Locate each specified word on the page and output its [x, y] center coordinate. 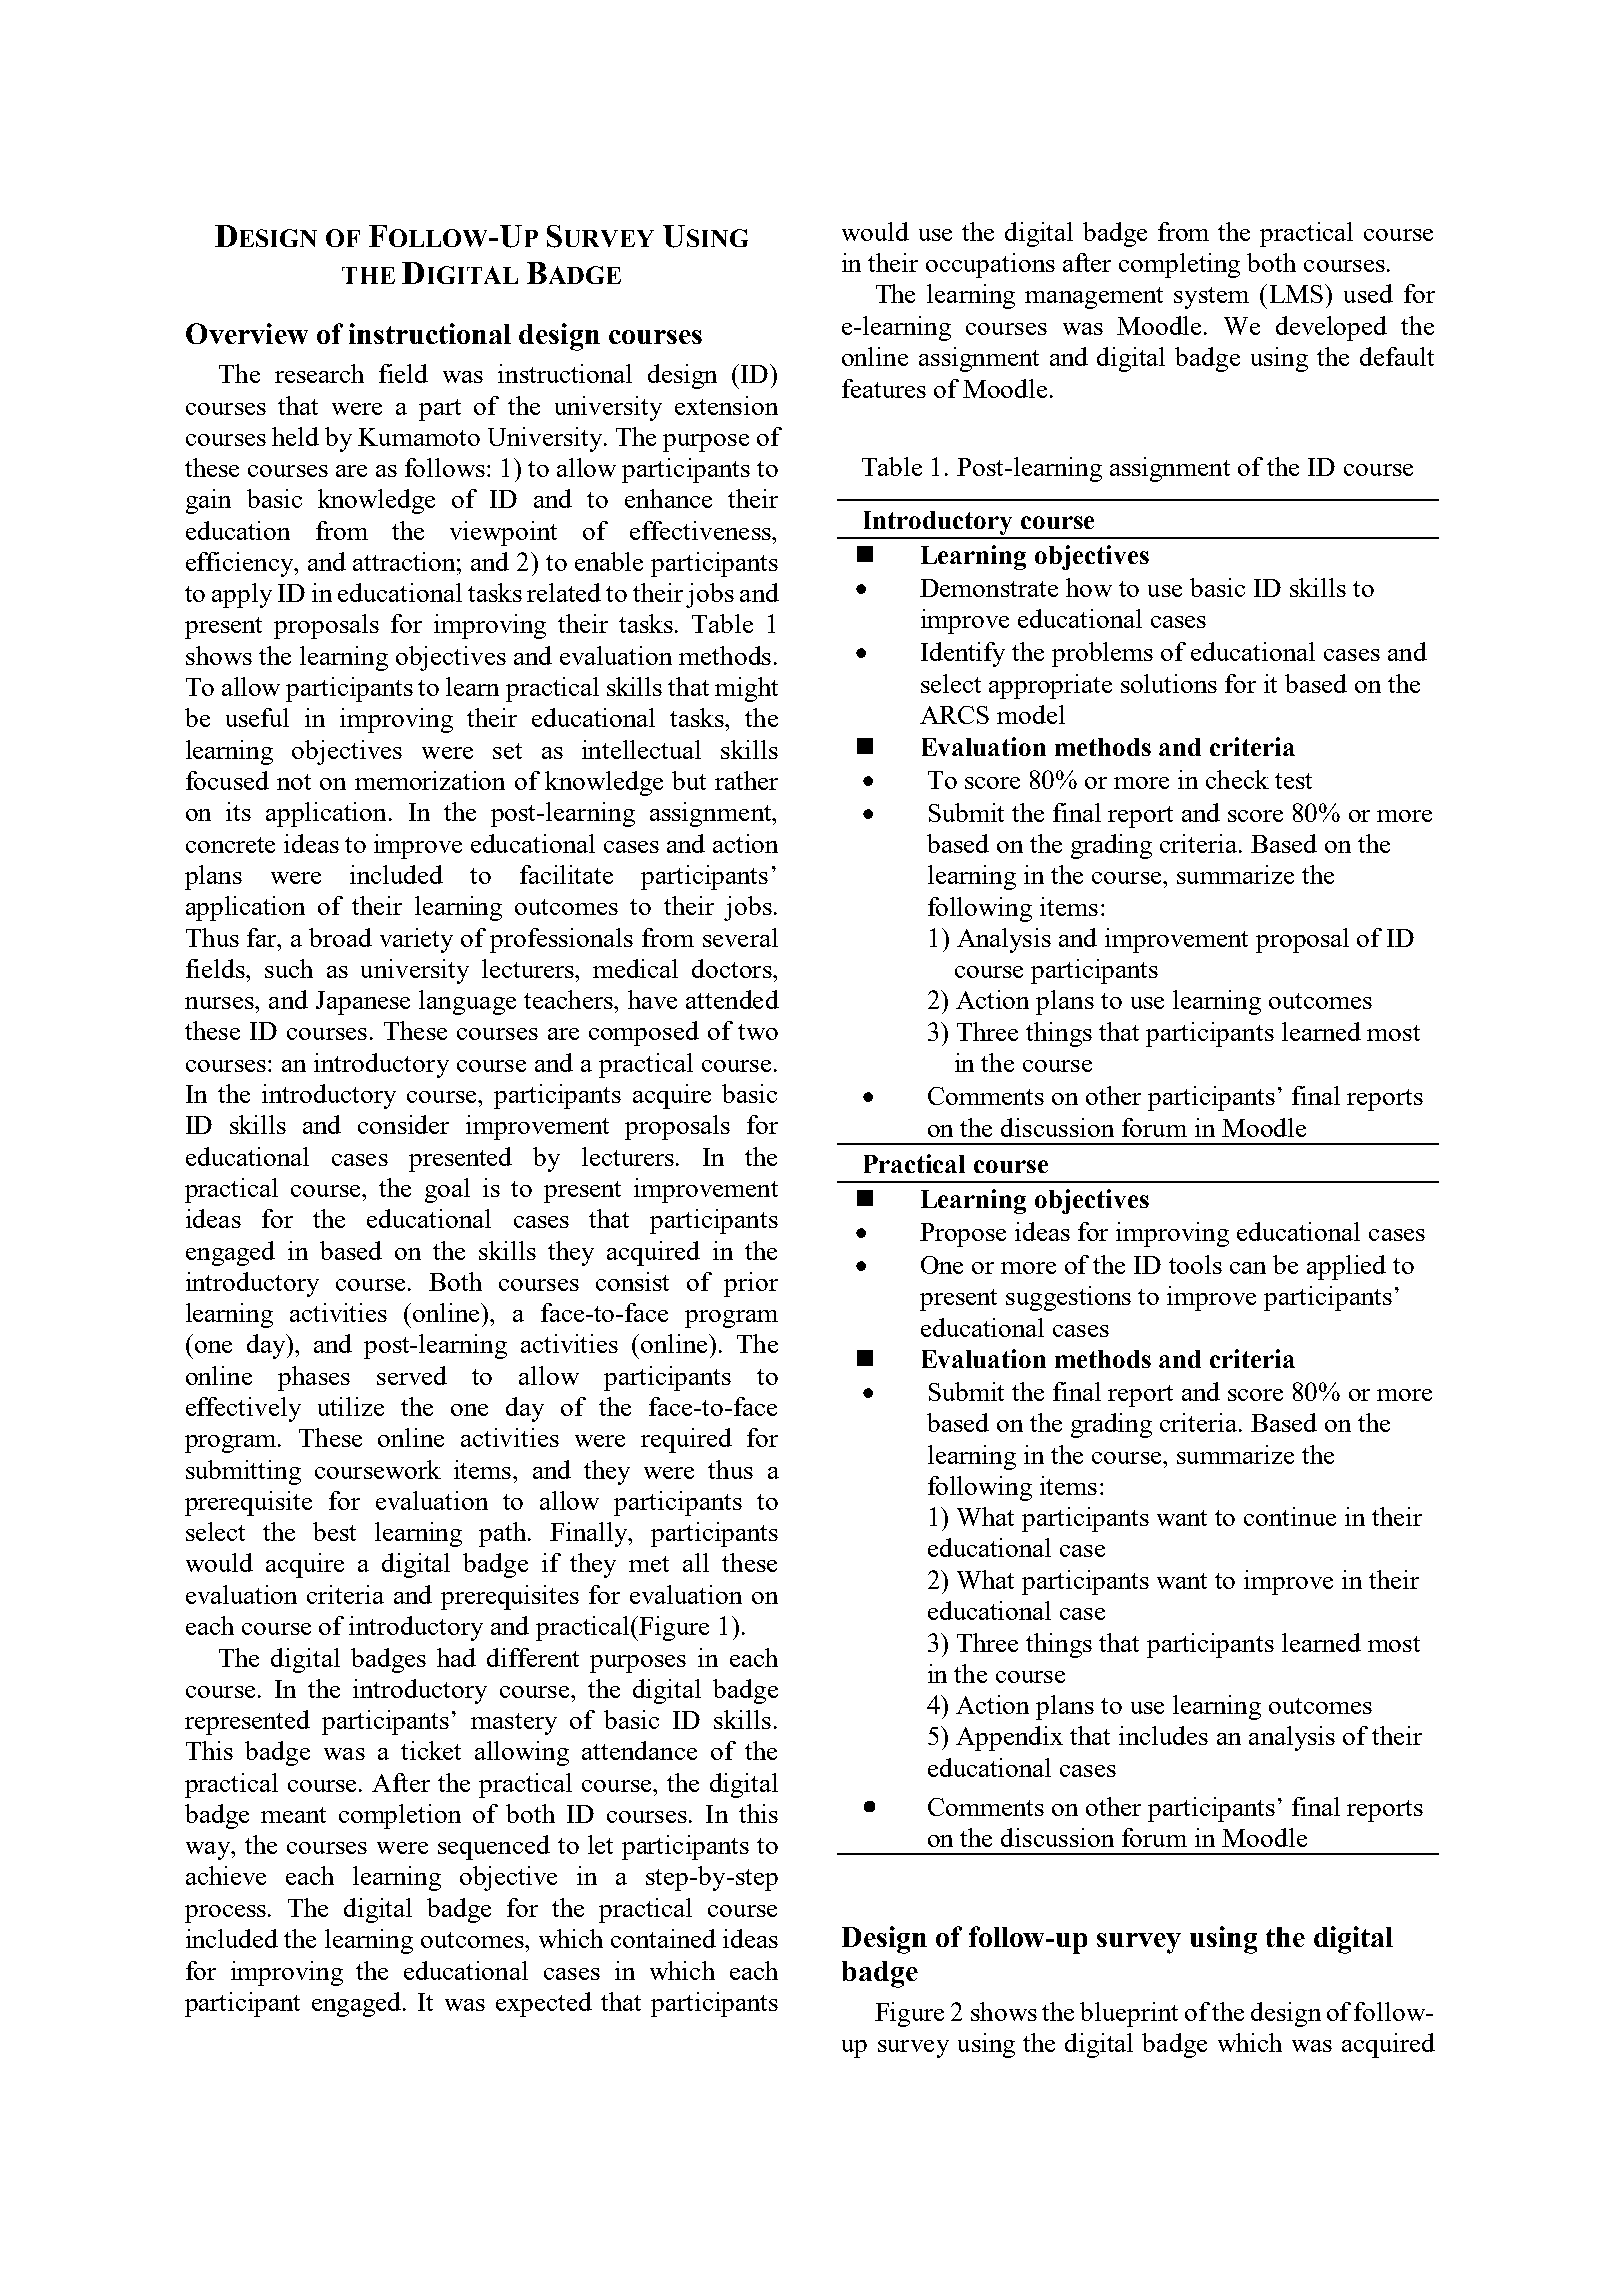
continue [1290, 1516]
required [686, 1440]
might [746, 689]
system [1211, 298]
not [294, 782]
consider [403, 1124]
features [884, 388]
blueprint [1129, 2014]
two [758, 1032]
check [1237, 779]
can [1248, 1268]
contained [663, 1938]
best [334, 1531]
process [225, 1914]
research [319, 373]
